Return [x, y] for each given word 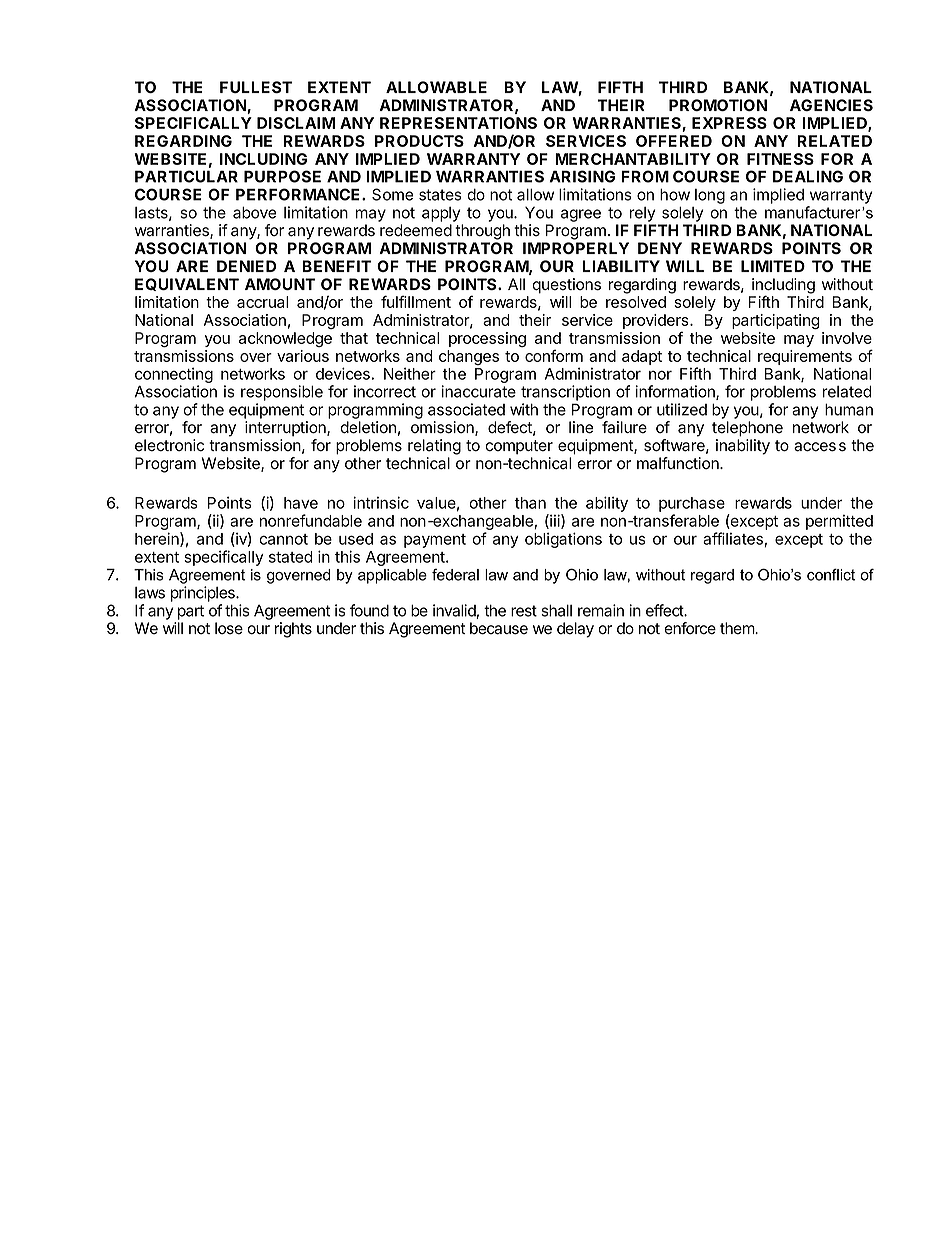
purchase [692, 504]
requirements [805, 357]
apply [441, 214]
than [530, 503]
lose [229, 628]
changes [469, 357]
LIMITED [773, 266]
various [303, 356]
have [301, 503]
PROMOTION [718, 105]
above [254, 212]
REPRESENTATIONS [458, 123]
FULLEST [256, 87]
